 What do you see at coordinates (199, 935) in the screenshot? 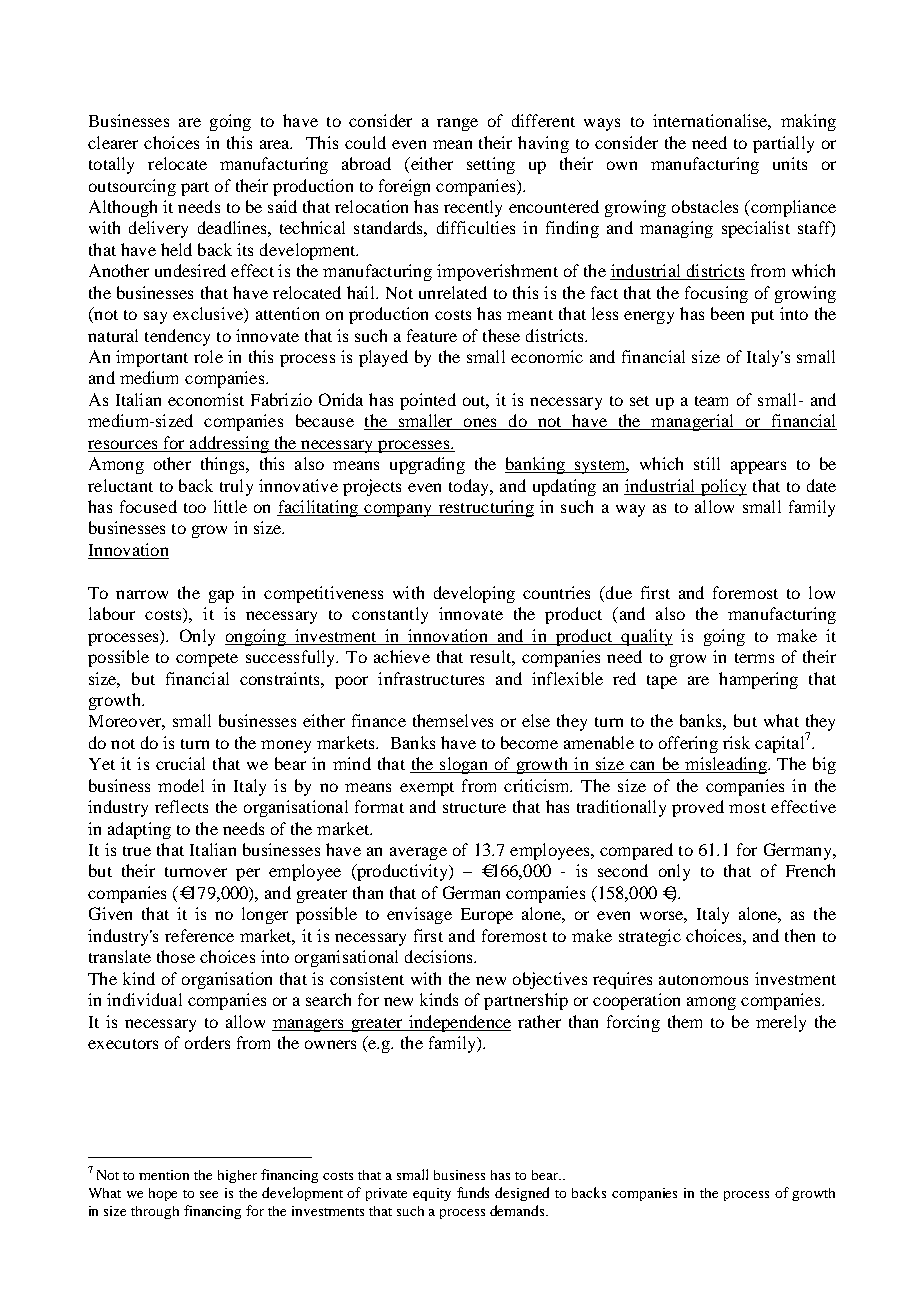
I see `reference` at bounding box center [199, 935].
